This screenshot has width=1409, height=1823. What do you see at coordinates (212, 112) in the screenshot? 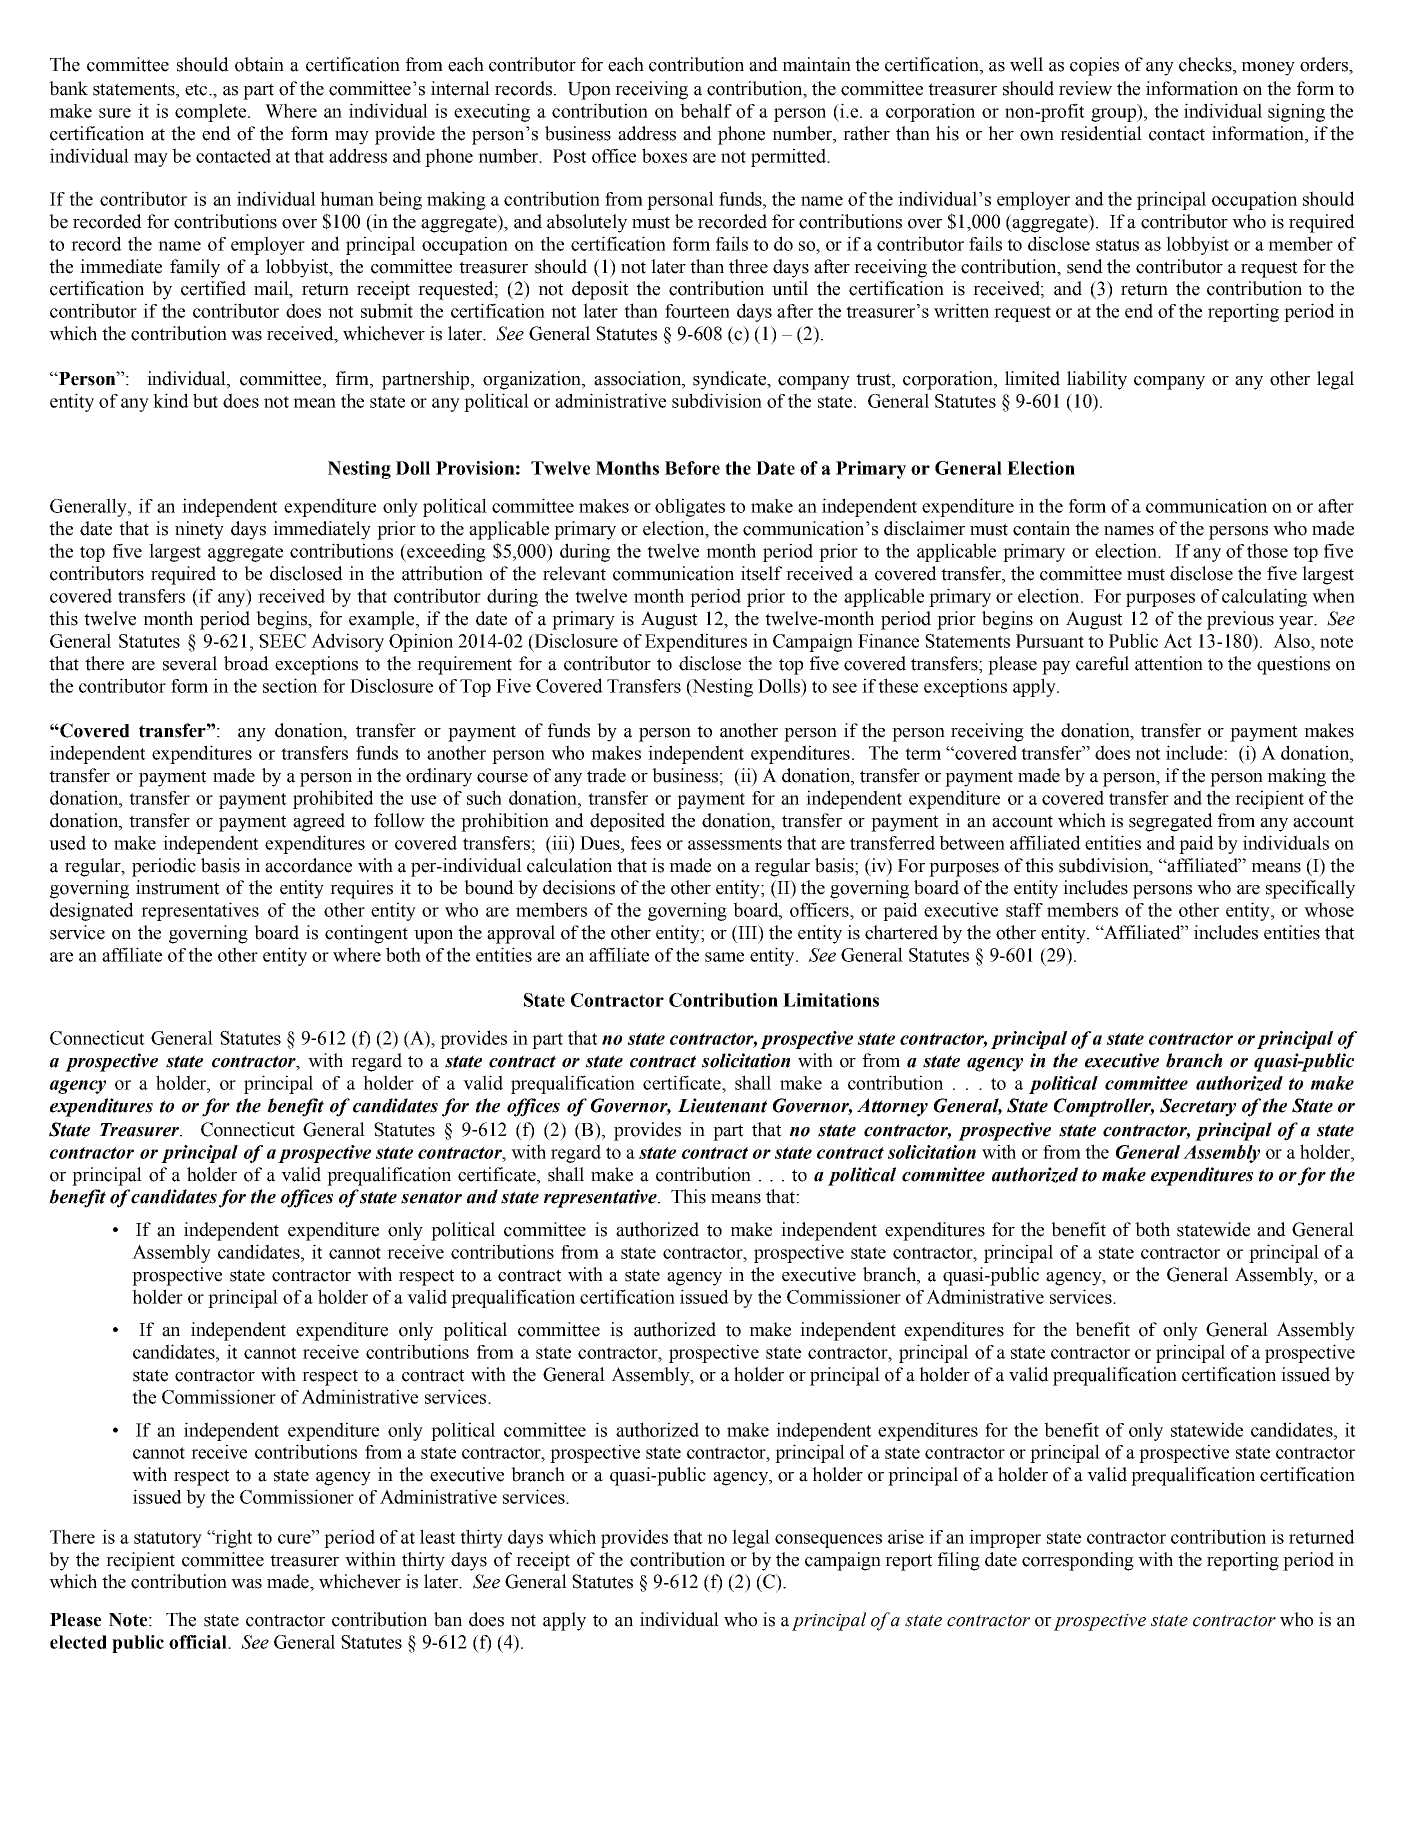
I see `complete` at bounding box center [212, 112].
